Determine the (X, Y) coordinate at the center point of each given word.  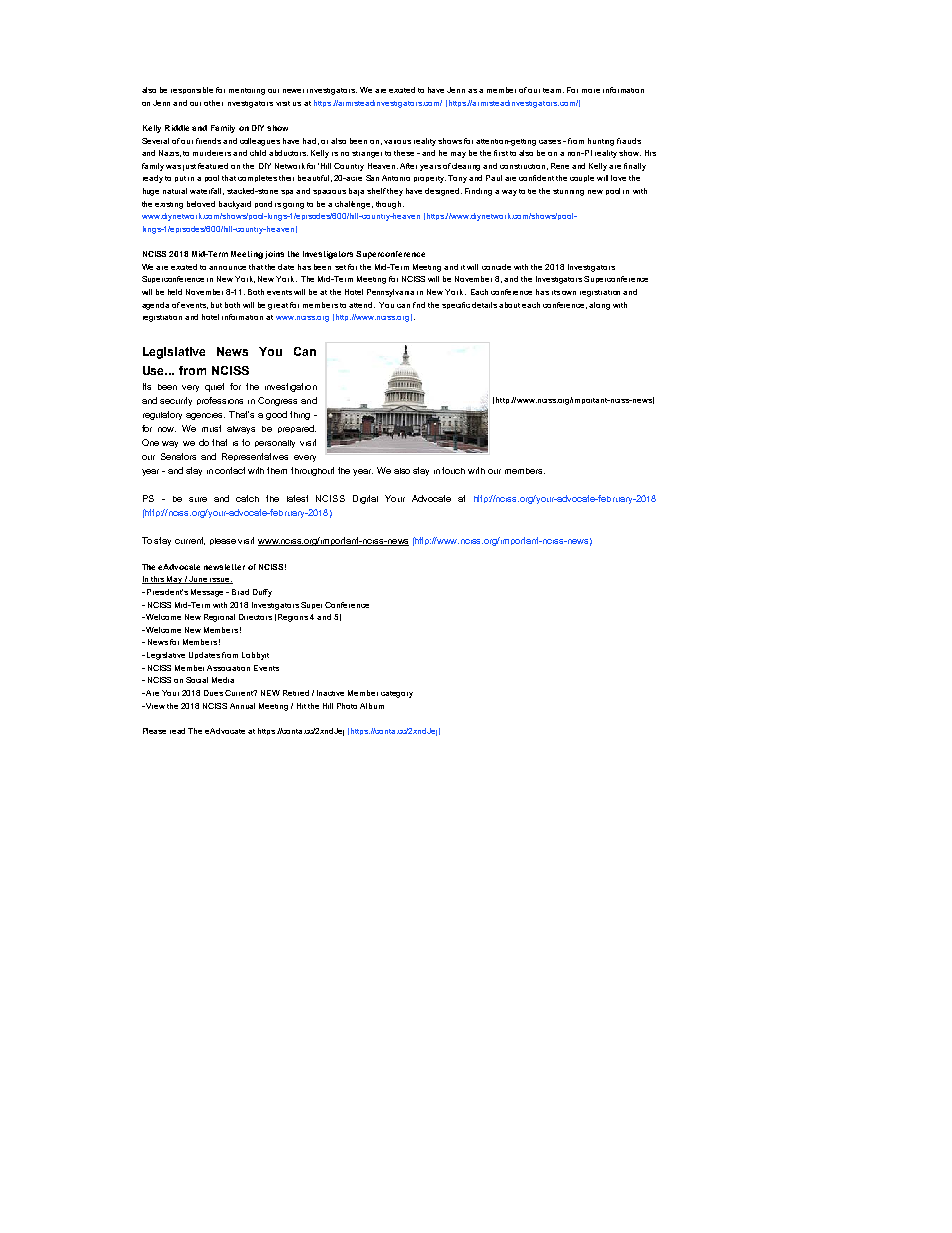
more (591, 91)
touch (453, 470)
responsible (192, 90)
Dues (213, 693)
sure (198, 499)
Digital (365, 499)
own (569, 293)
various (397, 142)
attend (362, 305)
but (216, 305)
